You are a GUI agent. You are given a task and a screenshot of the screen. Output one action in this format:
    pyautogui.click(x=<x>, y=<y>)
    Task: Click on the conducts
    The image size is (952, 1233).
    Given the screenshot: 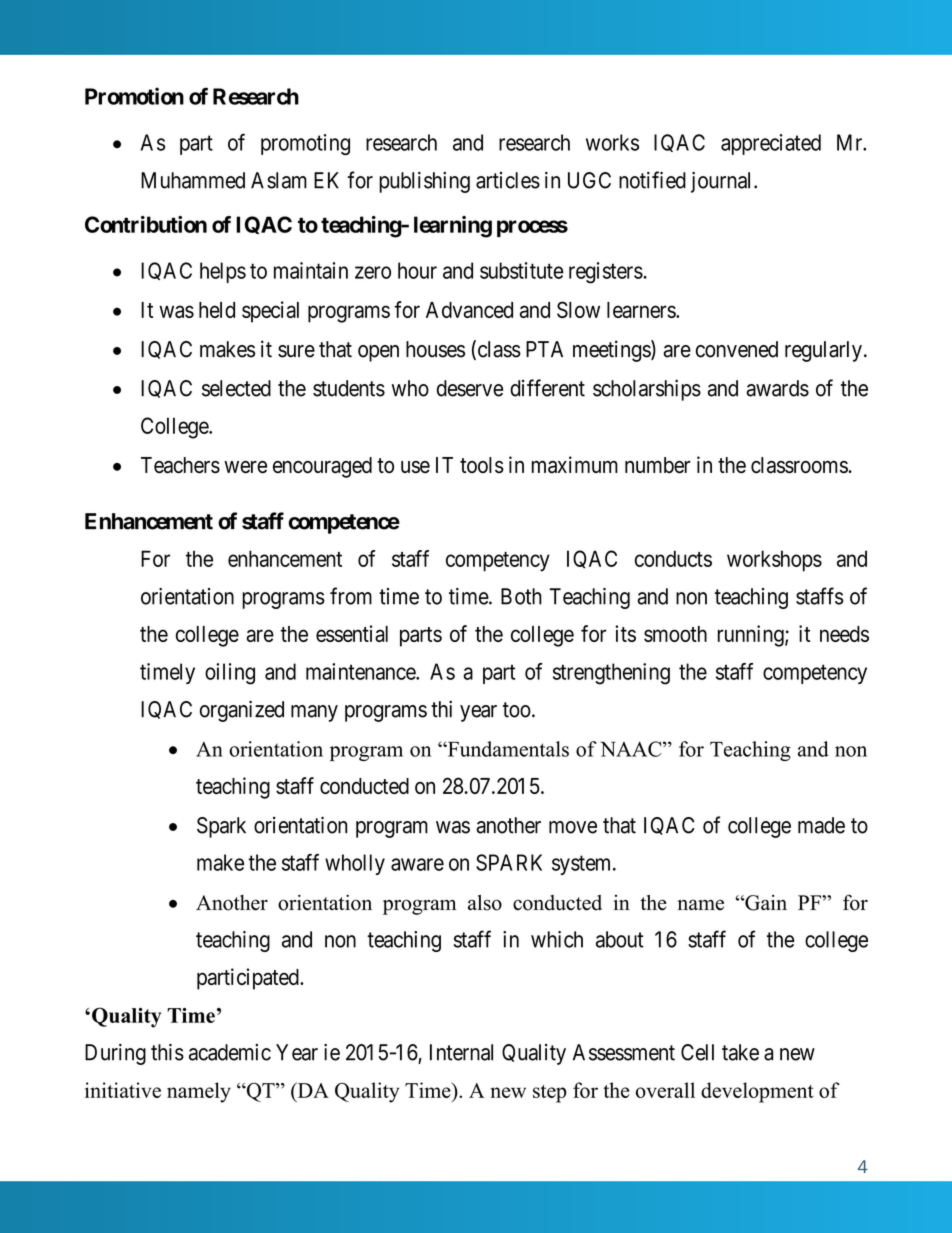 What is the action you would take?
    pyautogui.click(x=673, y=558)
